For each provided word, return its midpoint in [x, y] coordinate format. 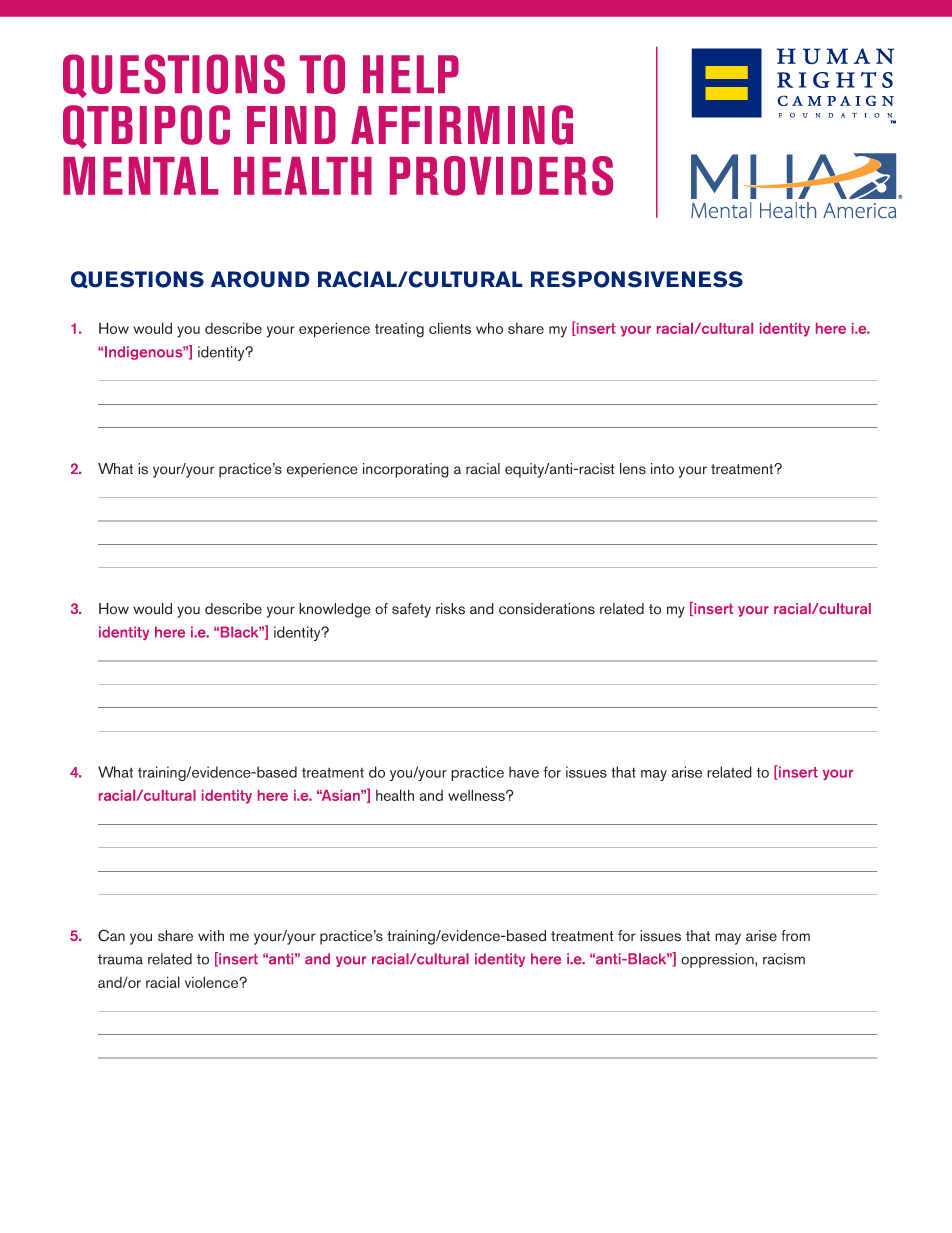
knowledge [335, 610]
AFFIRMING [462, 125]
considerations [547, 609]
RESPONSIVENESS [637, 279]
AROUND [260, 279]
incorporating [406, 470]
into [662, 469]
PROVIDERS [501, 176]
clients [450, 328]
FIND [291, 125]
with [211, 935]
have [524, 772]
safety [411, 610]
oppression [718, 960]
